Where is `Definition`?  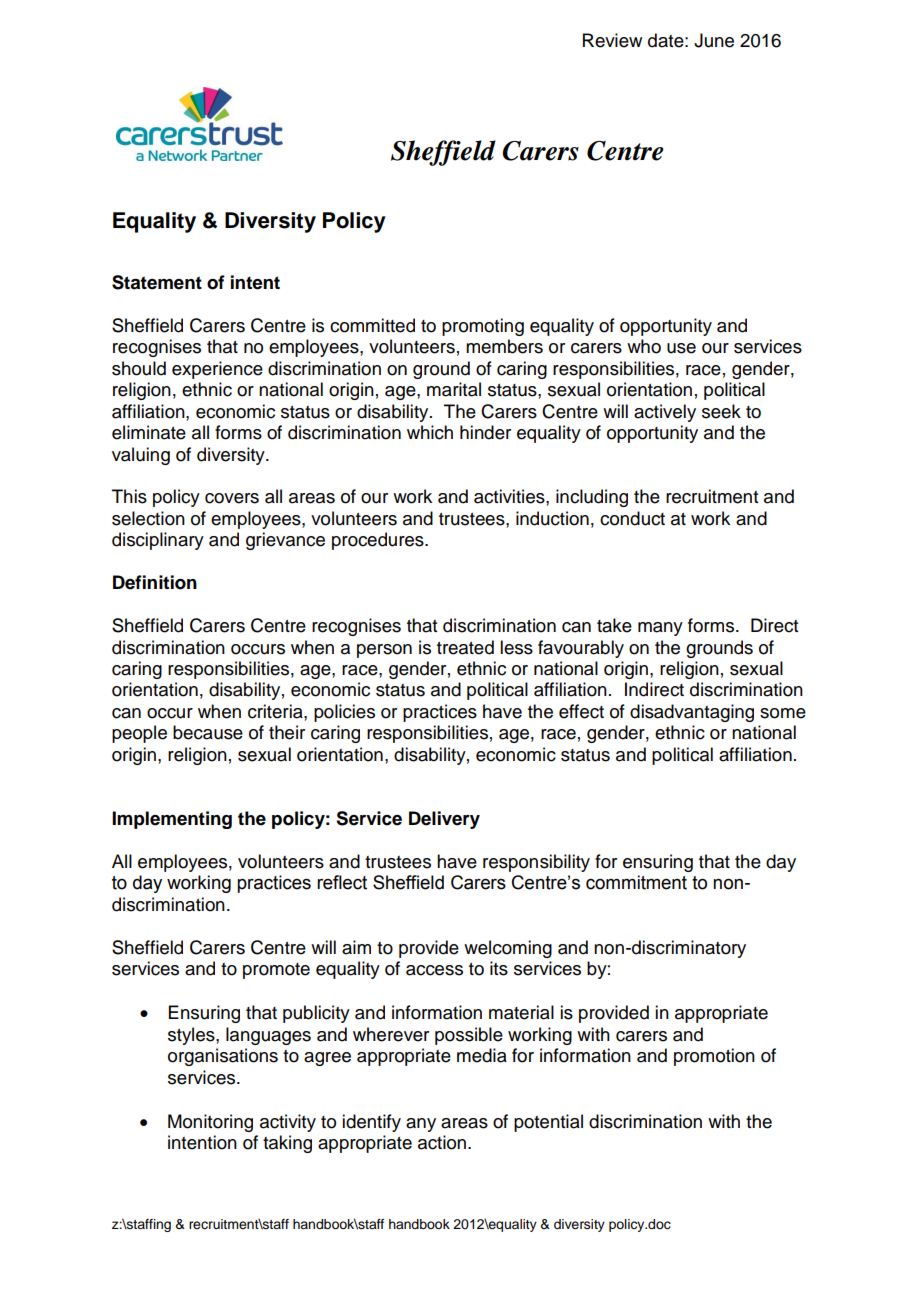
Definition is located at coordinates (155, 582).
